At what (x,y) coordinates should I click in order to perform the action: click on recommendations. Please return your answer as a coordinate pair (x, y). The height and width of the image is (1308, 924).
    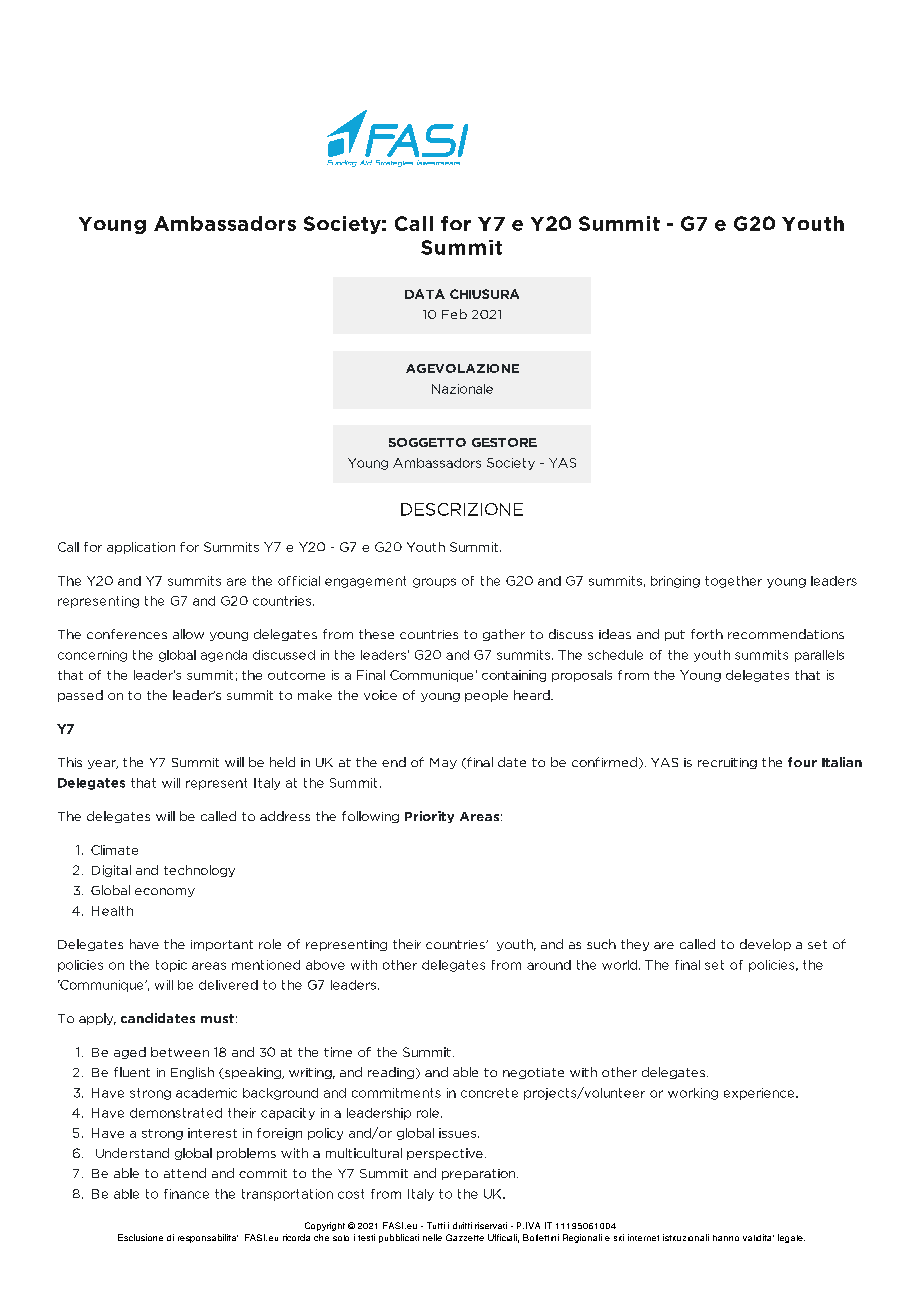
    Looking at the image, I should click on (786, 634).
